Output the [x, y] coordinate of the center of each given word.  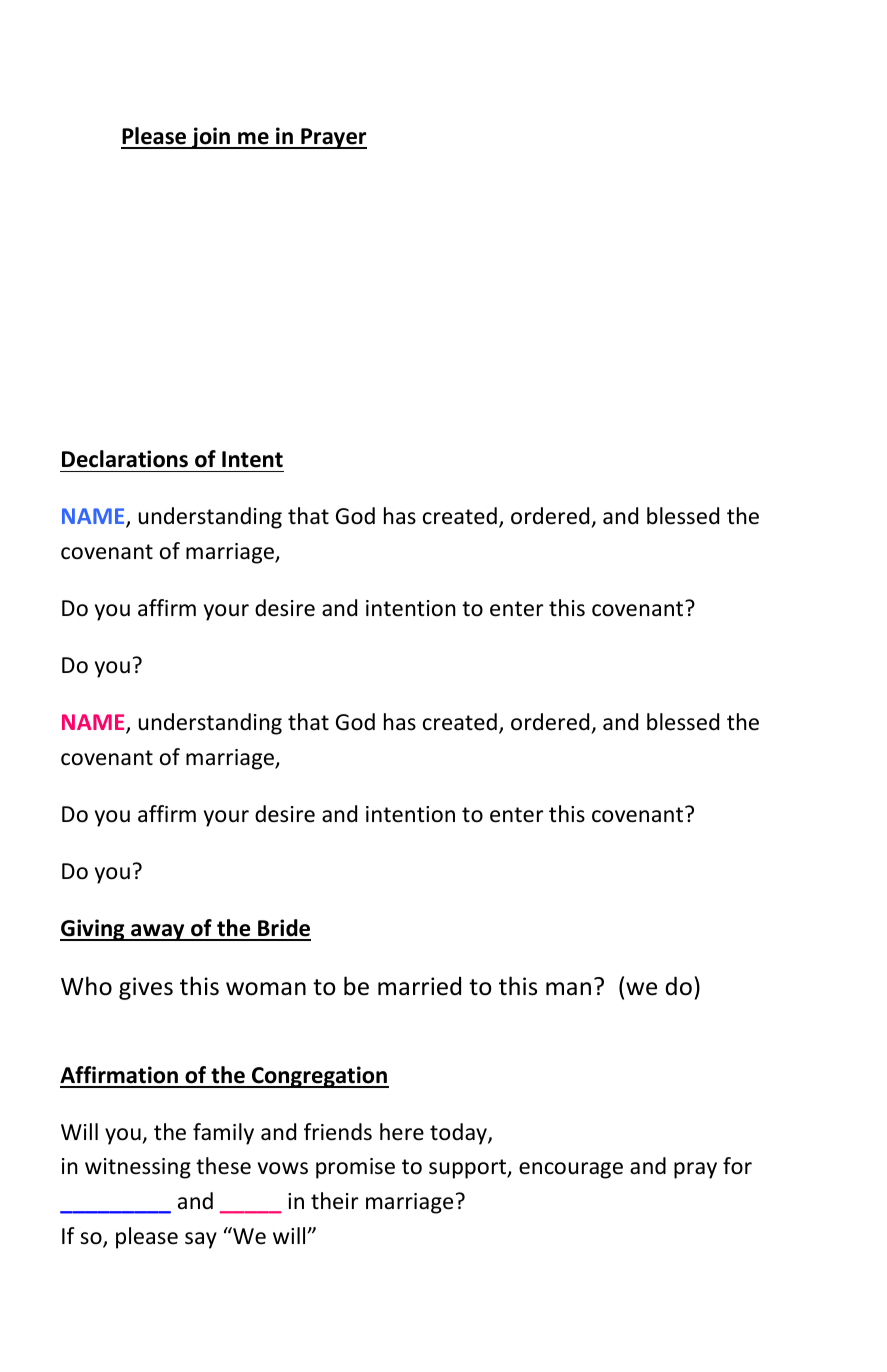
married [419, 986]
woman [266, 989]
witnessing [138, 1168]
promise [355, 1168]
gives [146, 988]
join [211, 138]
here [402, 1132]
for [737, 1166]
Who [86, 986]
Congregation [319, 1077]
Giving [93, 930]
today [459, 1134]
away [158, 932]
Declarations [125, 459]
